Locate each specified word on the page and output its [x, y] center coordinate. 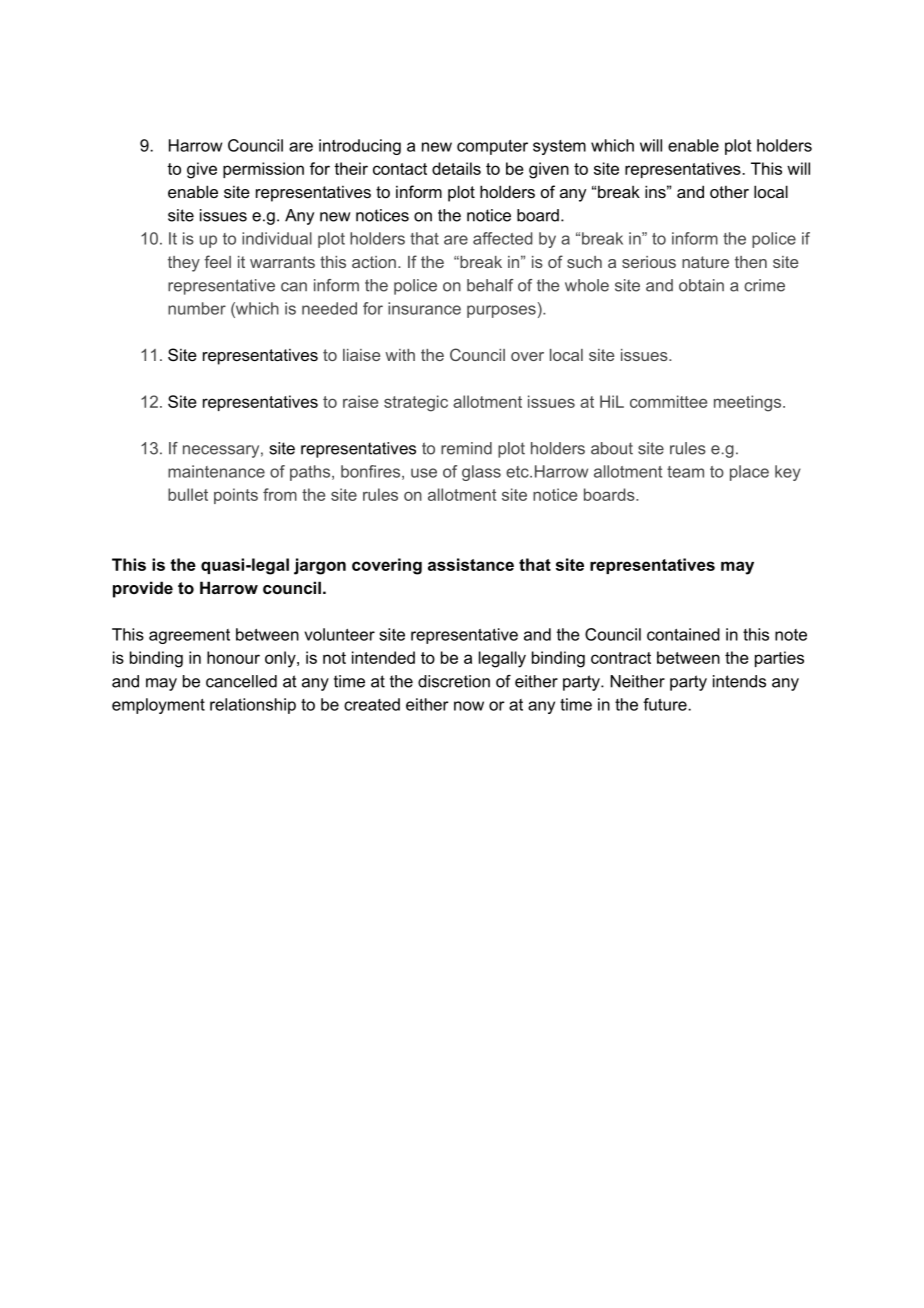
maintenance [216, 471]
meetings [749, 403]
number [197, 308]
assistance [471, 564]
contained [683, 634]
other [729, 191]
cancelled [241, 681]
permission [263, 170]
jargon [320, 566]
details [456, 168]
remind [466, 448]
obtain [701, 285]
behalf [490, 285]
